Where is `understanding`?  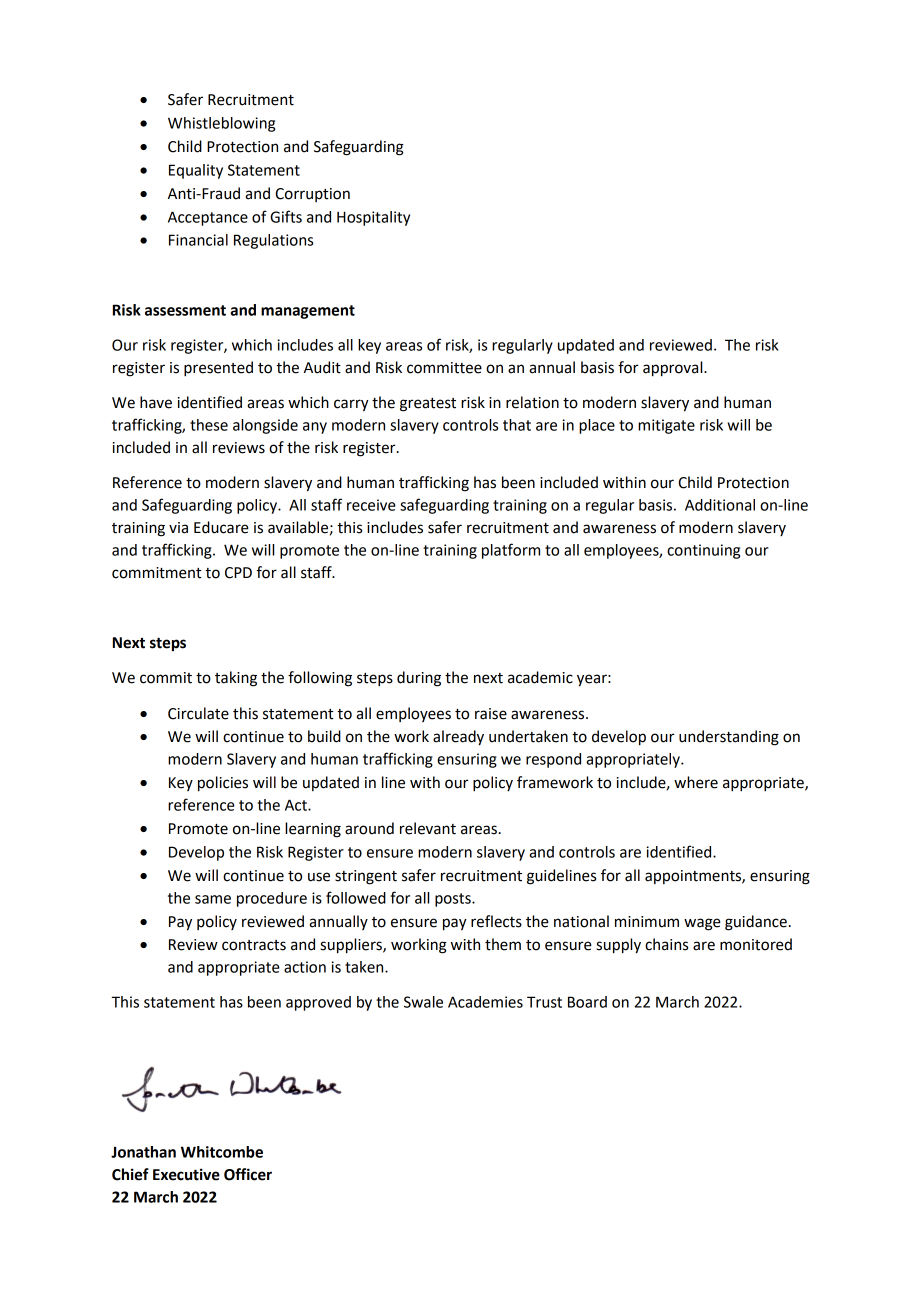 understanding is located at coordinates (729, 738).
